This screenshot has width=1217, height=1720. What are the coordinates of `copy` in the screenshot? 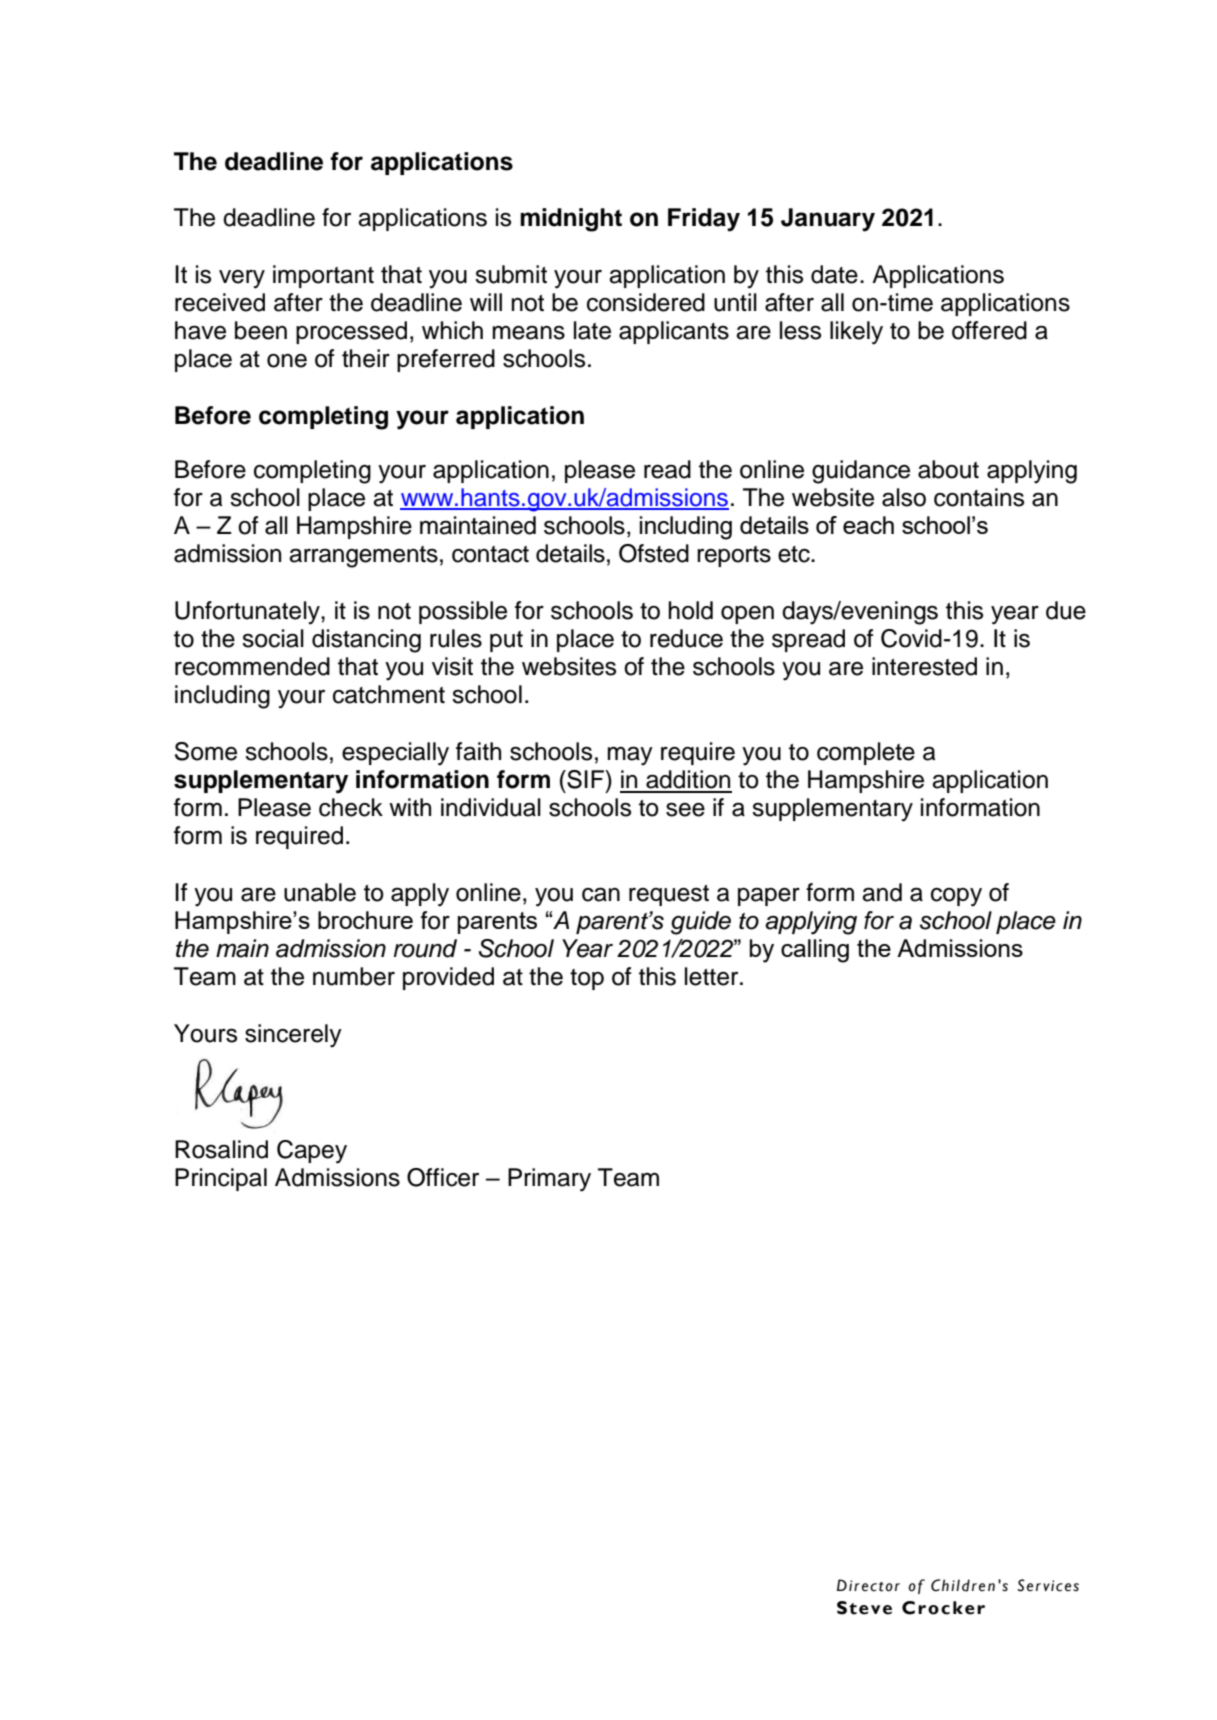 It's located at (956, 897).
